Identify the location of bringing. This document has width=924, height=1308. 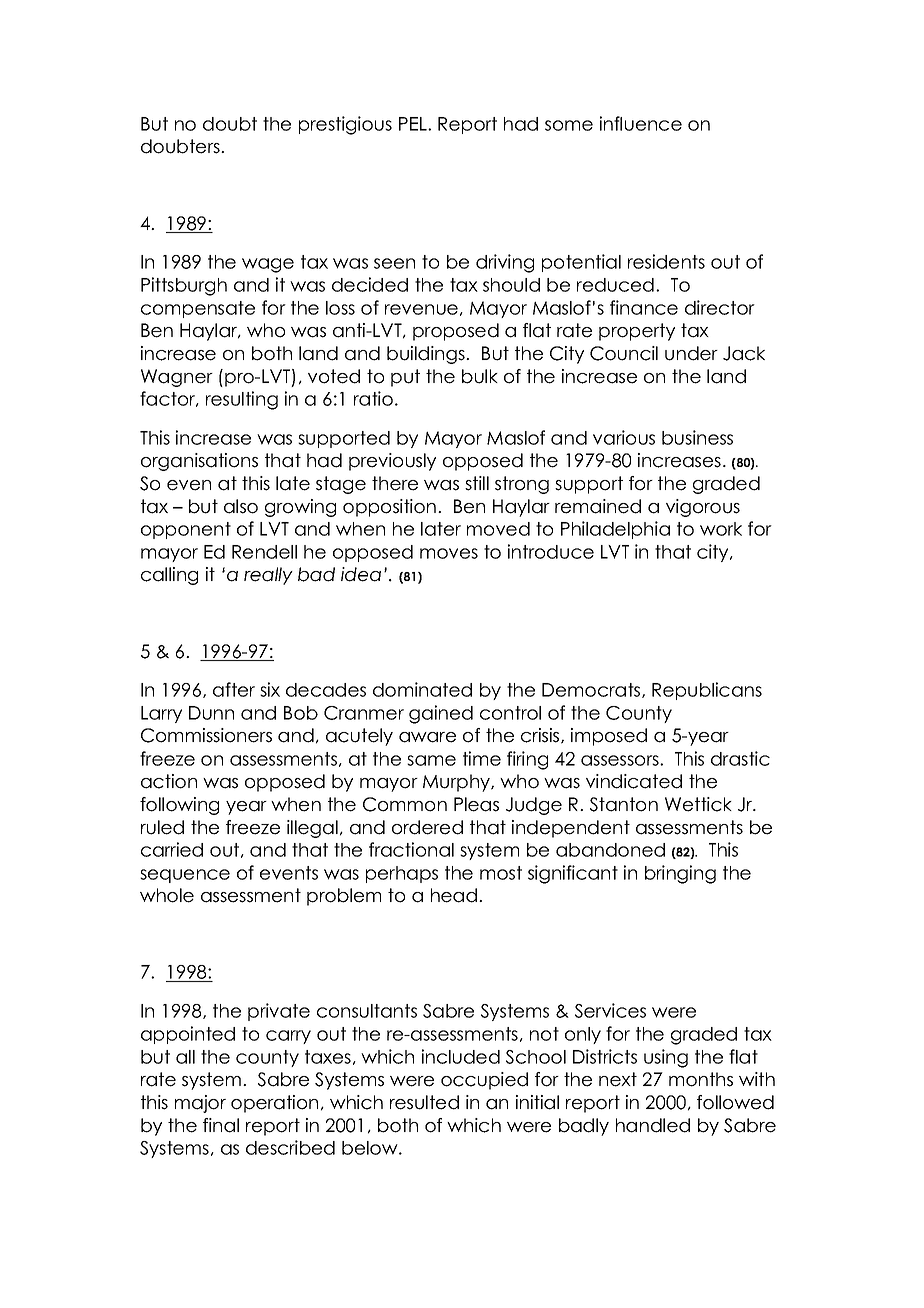
(680, 874).
